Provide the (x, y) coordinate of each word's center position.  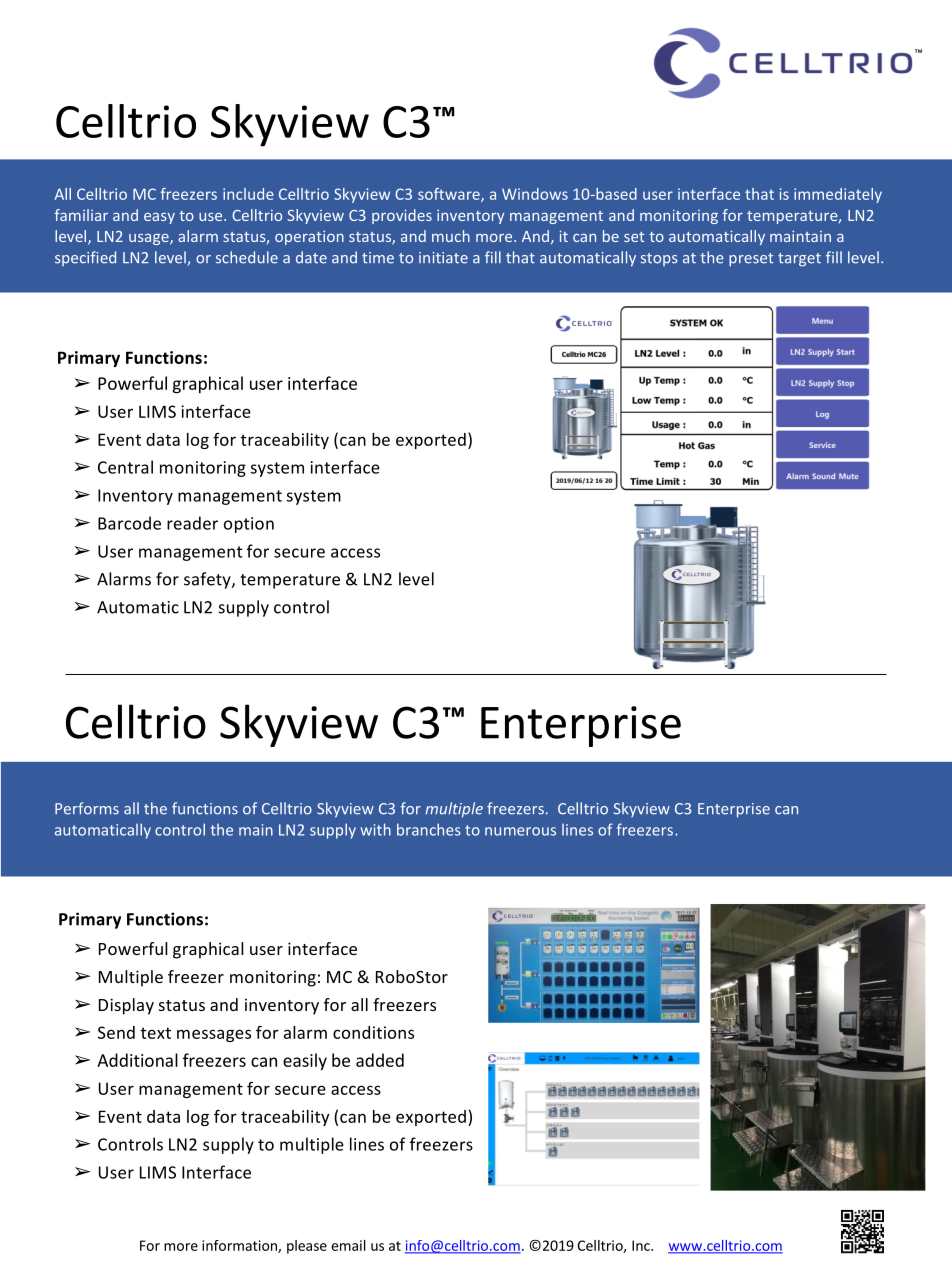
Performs (87, 808)
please (307, 1247)
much (451, 236)
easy (159, 218)
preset (751, 260)
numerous (520, 831)
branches (429, 829)
